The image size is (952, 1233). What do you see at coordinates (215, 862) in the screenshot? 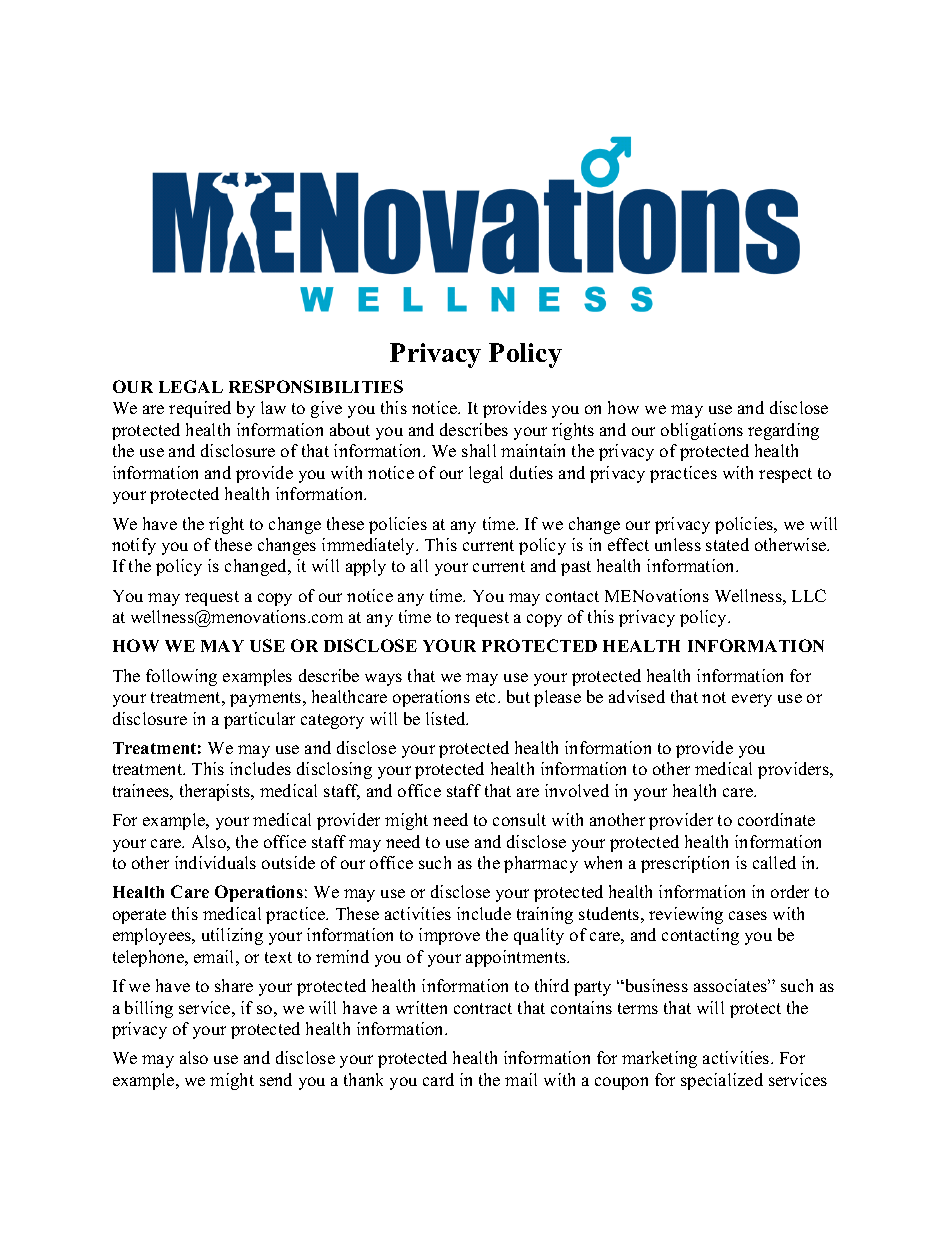
I see `individuals` at bounding box center [215, 862].
